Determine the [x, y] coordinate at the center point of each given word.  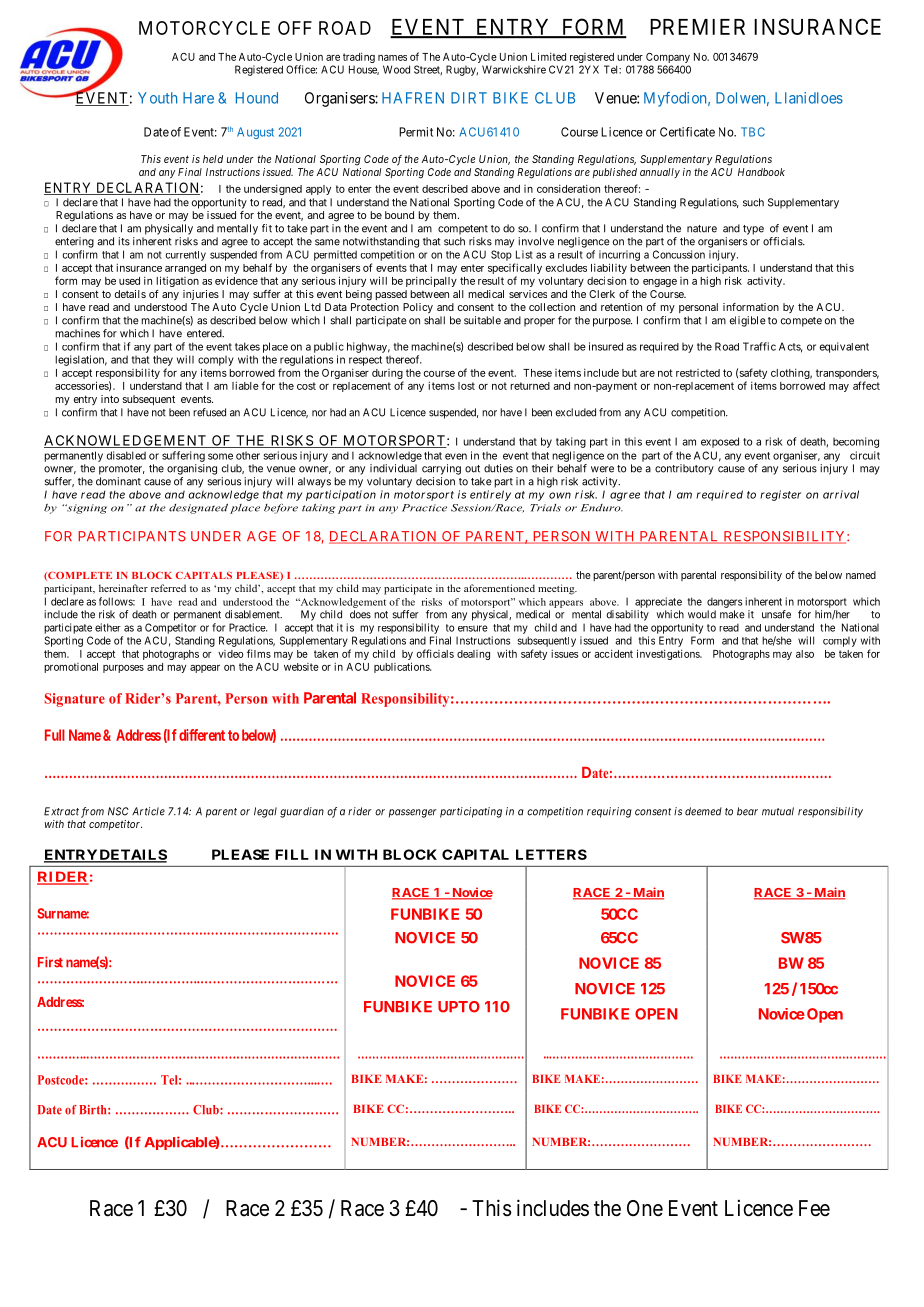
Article [148, 811]
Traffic [759, 346]
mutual [778, 811]
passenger [413, 813]
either [108, 627]
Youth [157, 98]
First [50, 962]
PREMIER [697, 27]
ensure [473, 628]
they [163, 360]
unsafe [776, 614]
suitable [482, 320]
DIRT [469, 98]
